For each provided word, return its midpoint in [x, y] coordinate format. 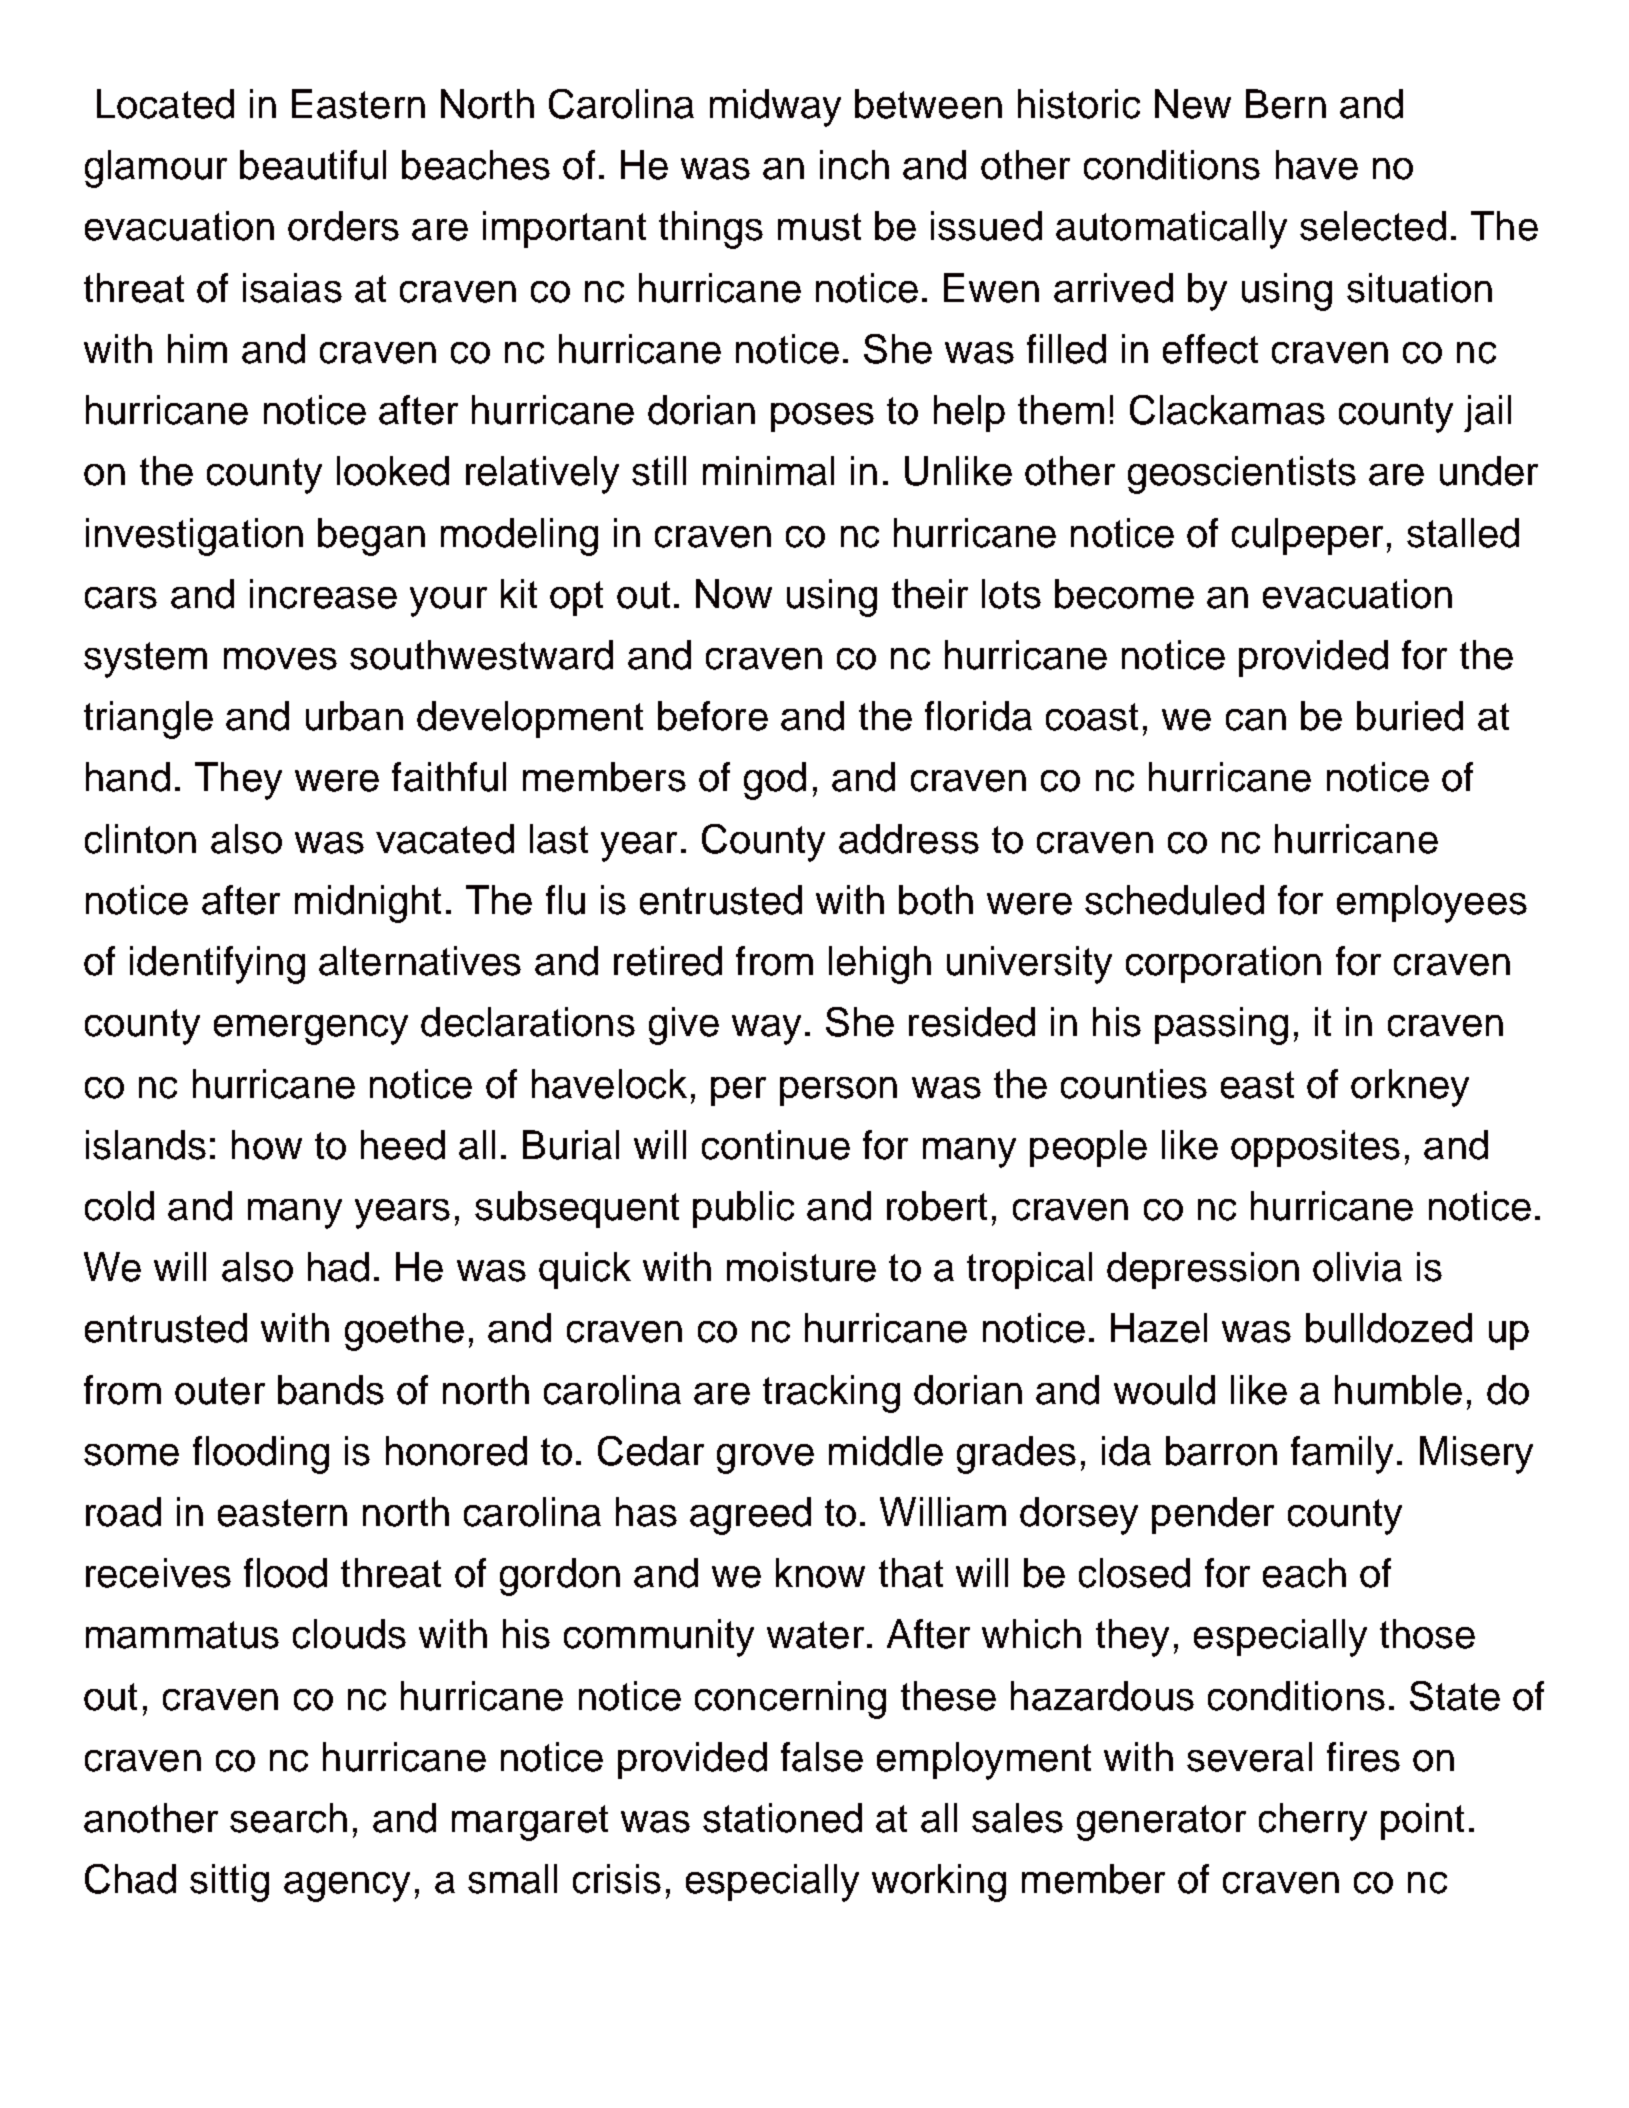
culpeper [1307, 536]
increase [323, 594]
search [288, 1818]
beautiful [313, 165]
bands [331, 1390]
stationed [782, 1818]
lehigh [880, 965]
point [1422, 1821]
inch [854, 165]
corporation [1223, 964]
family [1342, 1455]
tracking [831, 1394]
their [930, 594]
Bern [1286, 104]
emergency [311, 1030]
